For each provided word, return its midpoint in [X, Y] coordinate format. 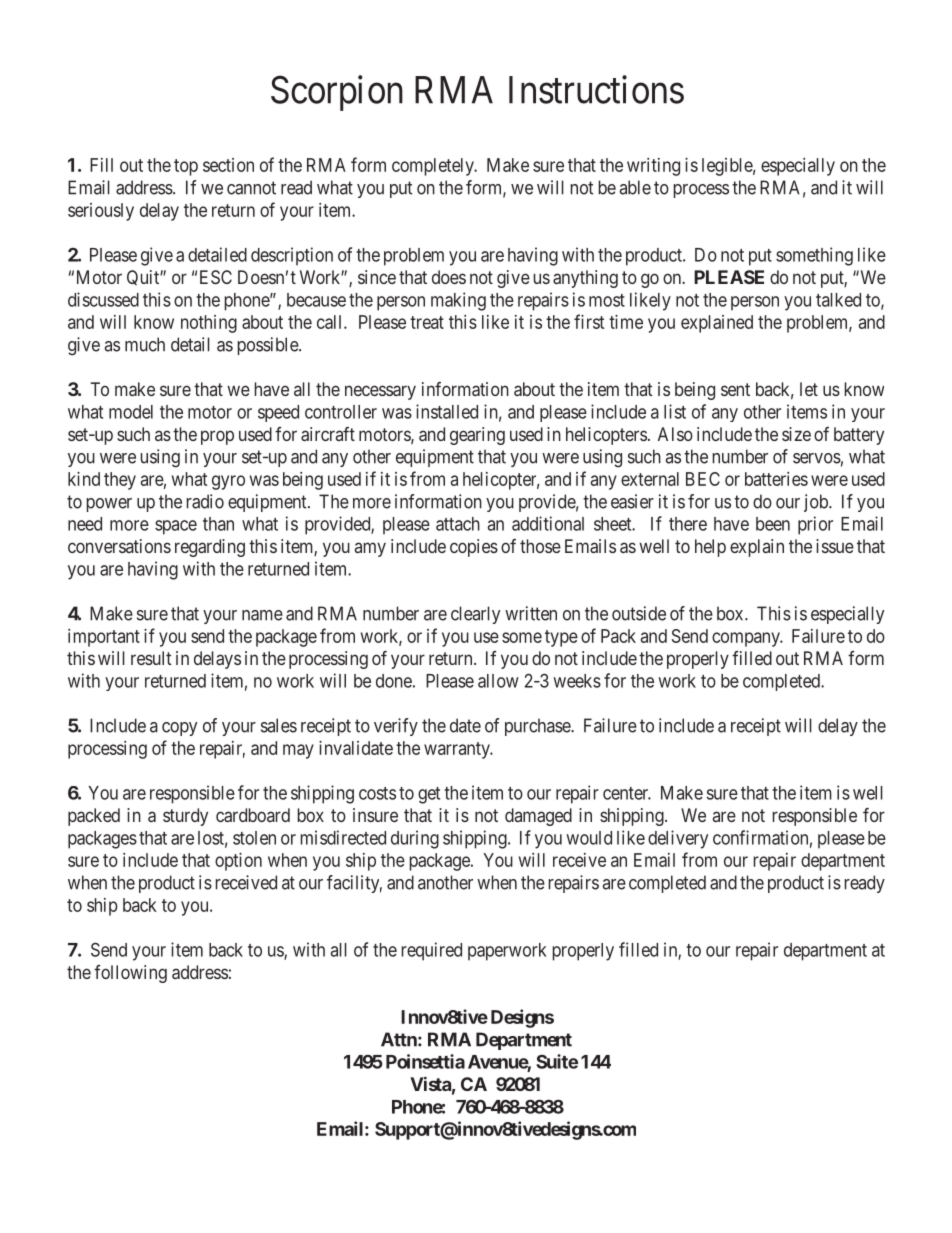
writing [653, 167]
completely [434, 167]
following [130, 974]
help [710, 548]
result [151, 658]
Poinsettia [425, 1061]
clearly [475, 615]
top [186, 167]
